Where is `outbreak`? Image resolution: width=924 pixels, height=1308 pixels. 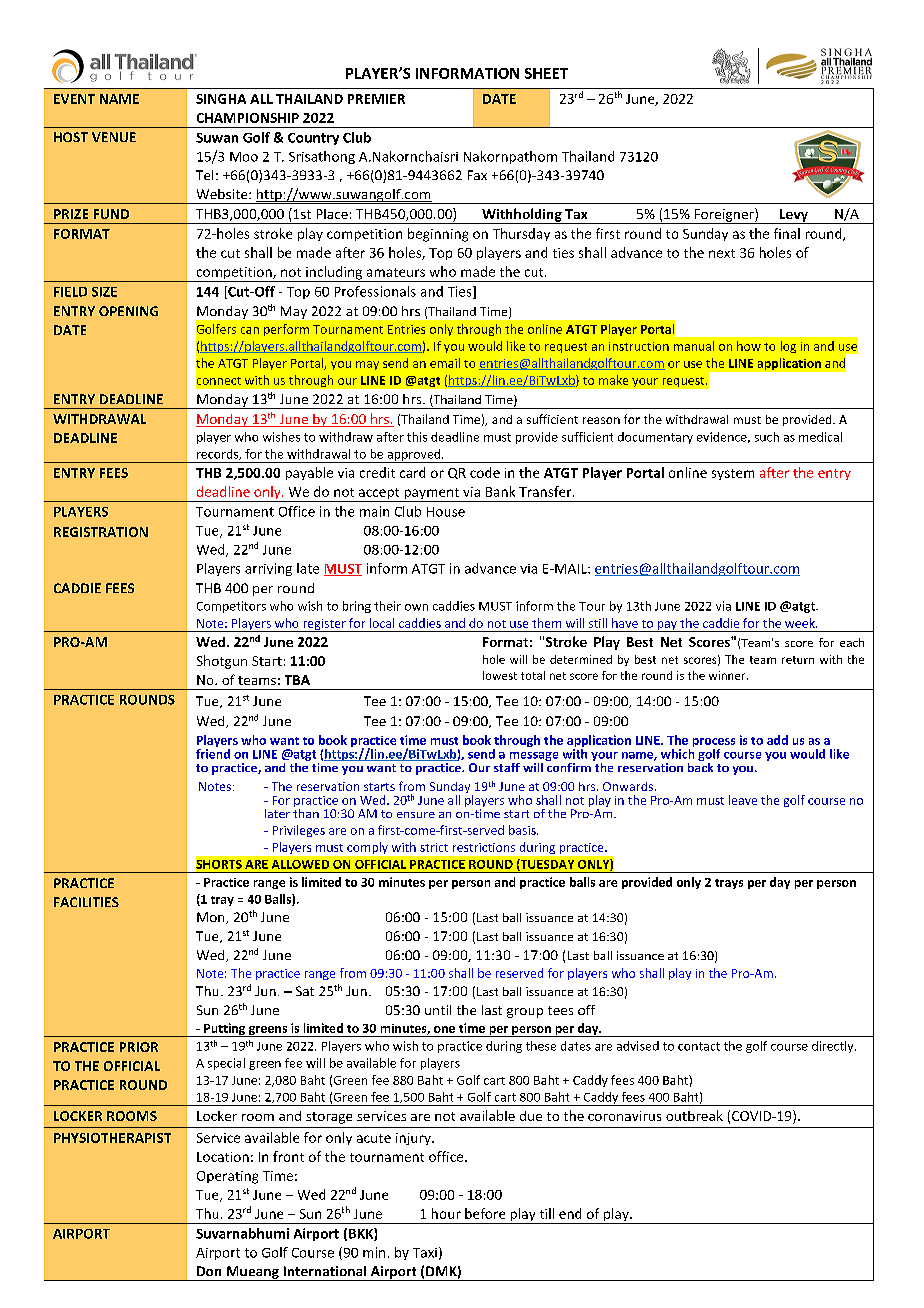 outbreak is located at coordinates (694, 1115).
